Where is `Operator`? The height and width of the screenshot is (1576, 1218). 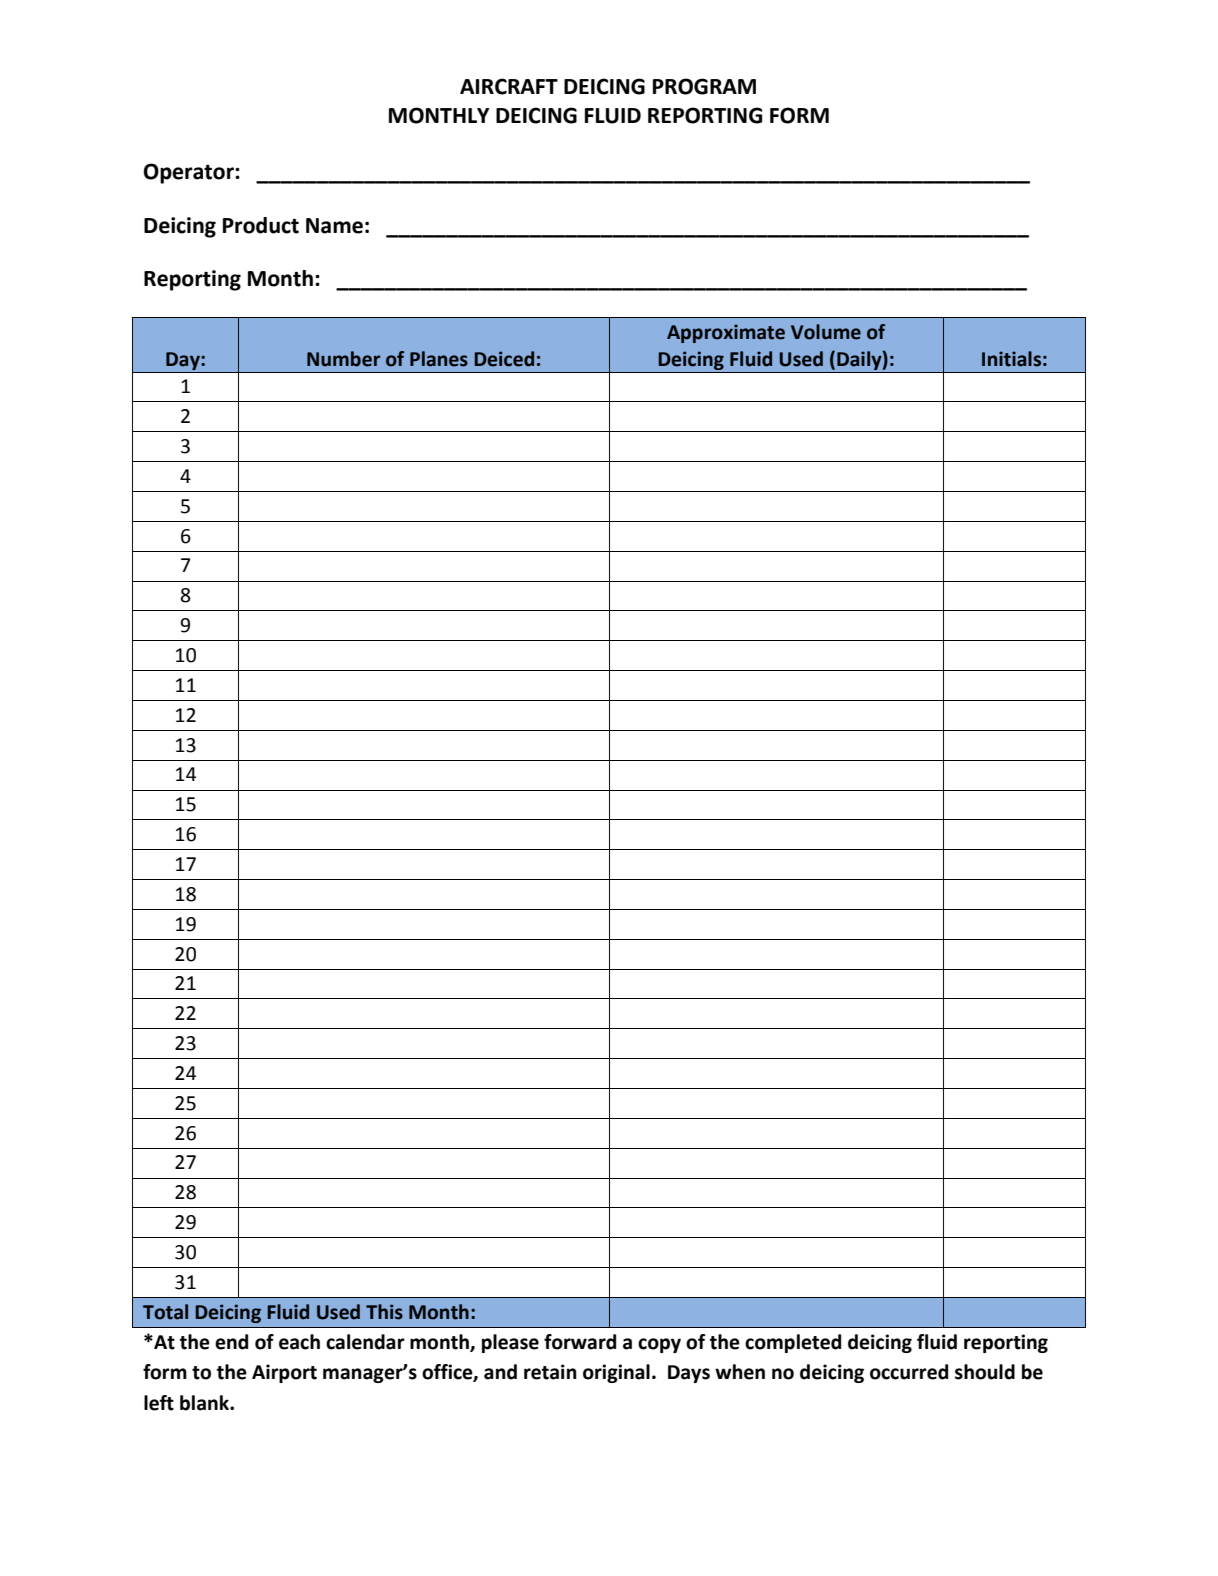
Operator is located at coordinates (190, 173).
